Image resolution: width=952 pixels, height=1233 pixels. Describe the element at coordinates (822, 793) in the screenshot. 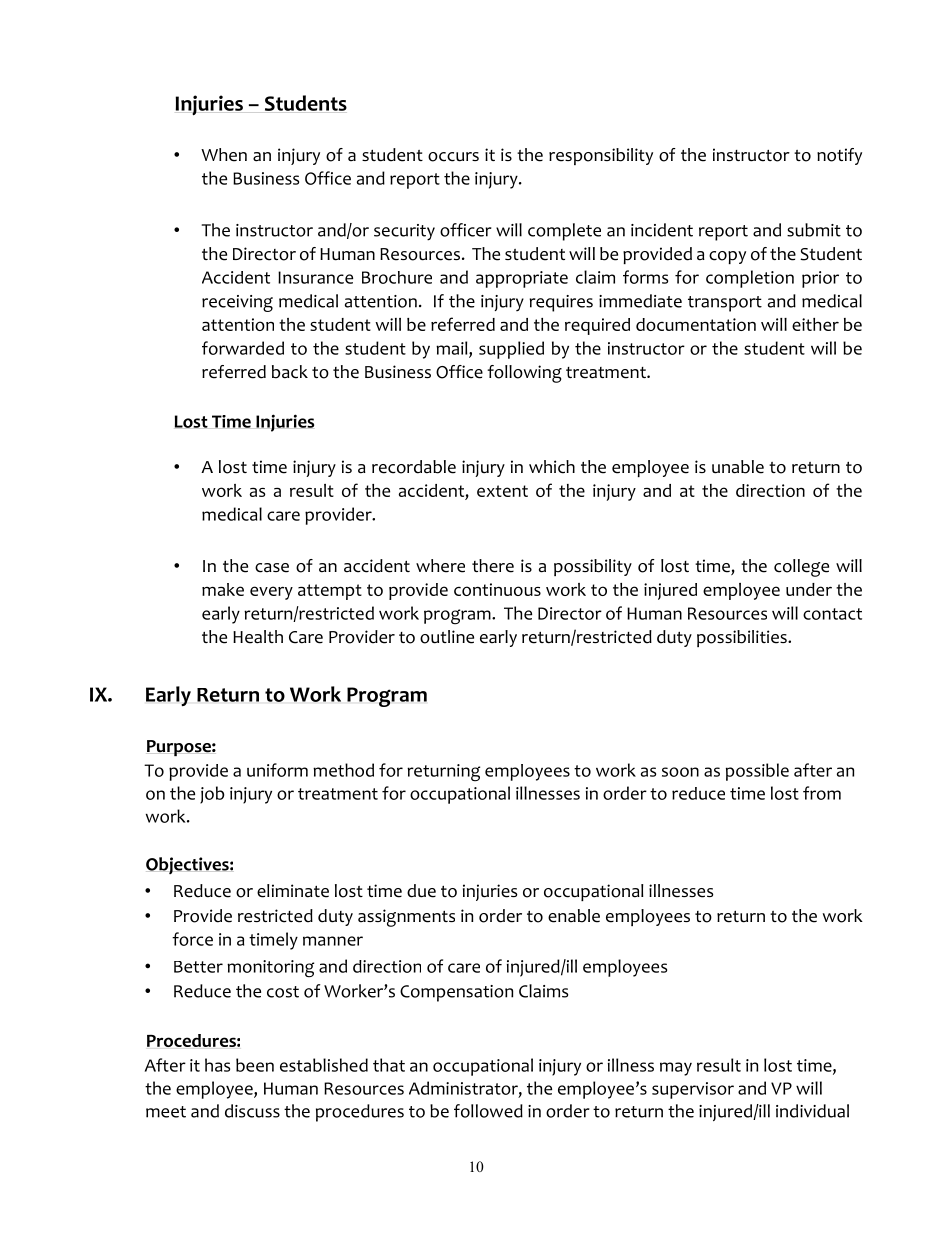

I see `from` at that location.
